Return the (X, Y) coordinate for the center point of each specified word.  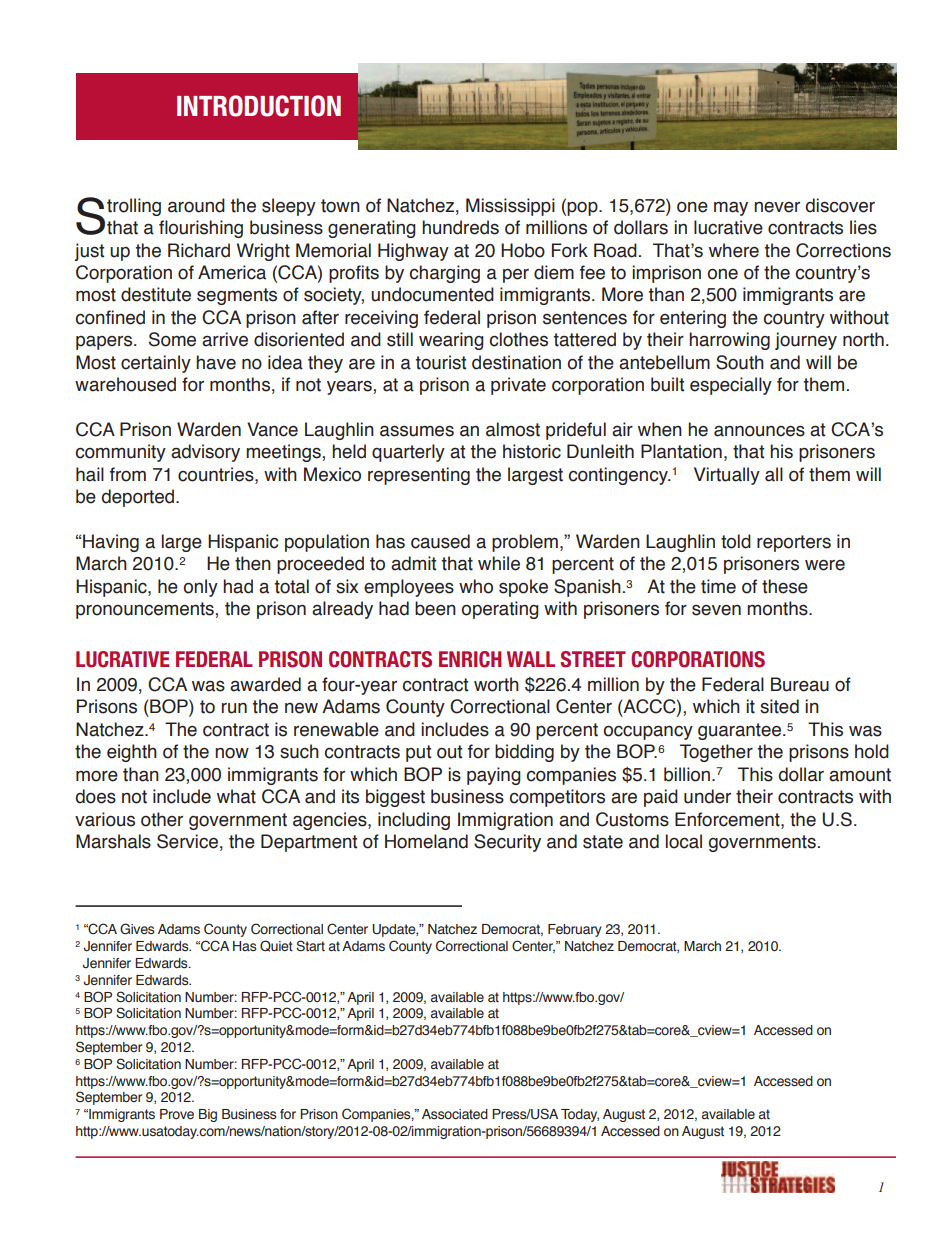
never (777, 207)
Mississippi (510, 207)
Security (507, 843)
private (518, 386)
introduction (259, 106)
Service (187, 841)
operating (499, 610)
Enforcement (728, 819)
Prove (177, 1114)
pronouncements (146, 610)
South (740, 362)
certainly (156, 364)
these (785, 586)
